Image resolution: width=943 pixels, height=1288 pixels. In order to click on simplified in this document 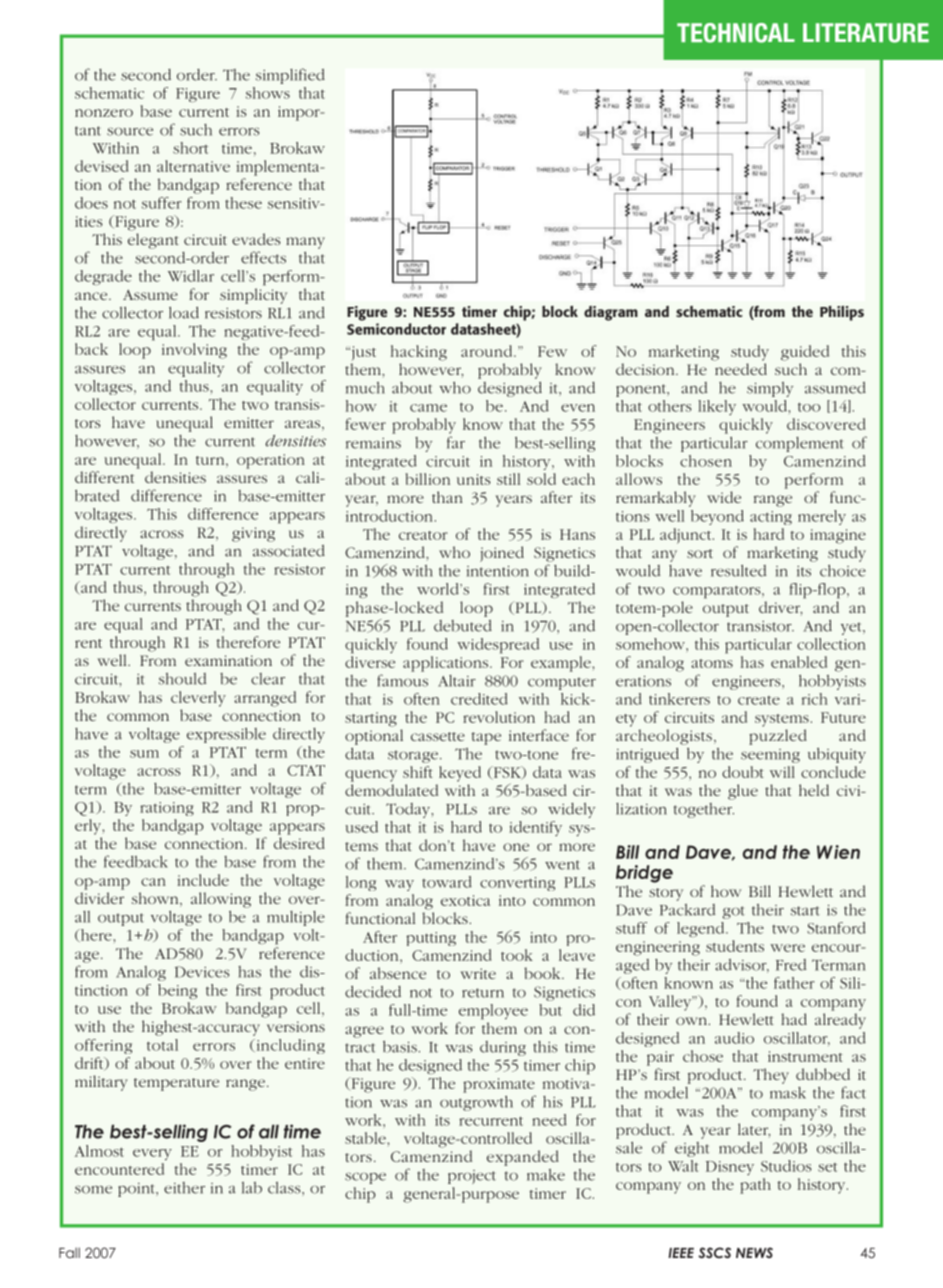, I will do `click(290, 76)`.
